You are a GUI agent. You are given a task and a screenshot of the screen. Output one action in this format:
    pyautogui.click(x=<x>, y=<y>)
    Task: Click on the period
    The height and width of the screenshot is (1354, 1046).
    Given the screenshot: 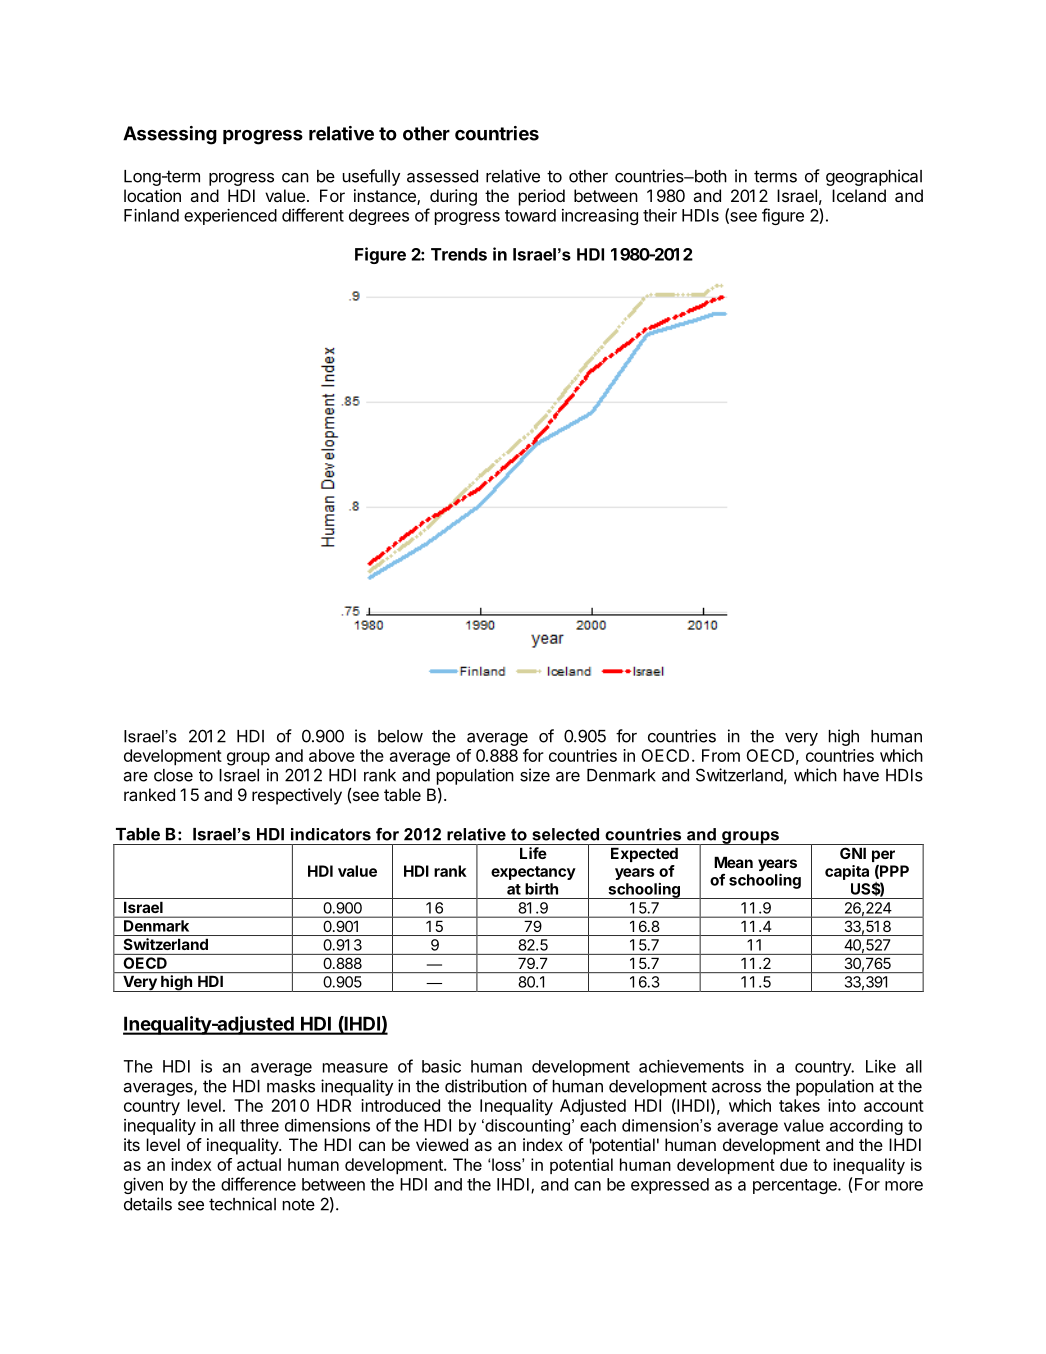 What is the action you would take?
    pyautogui.click(x=542, y=197)
